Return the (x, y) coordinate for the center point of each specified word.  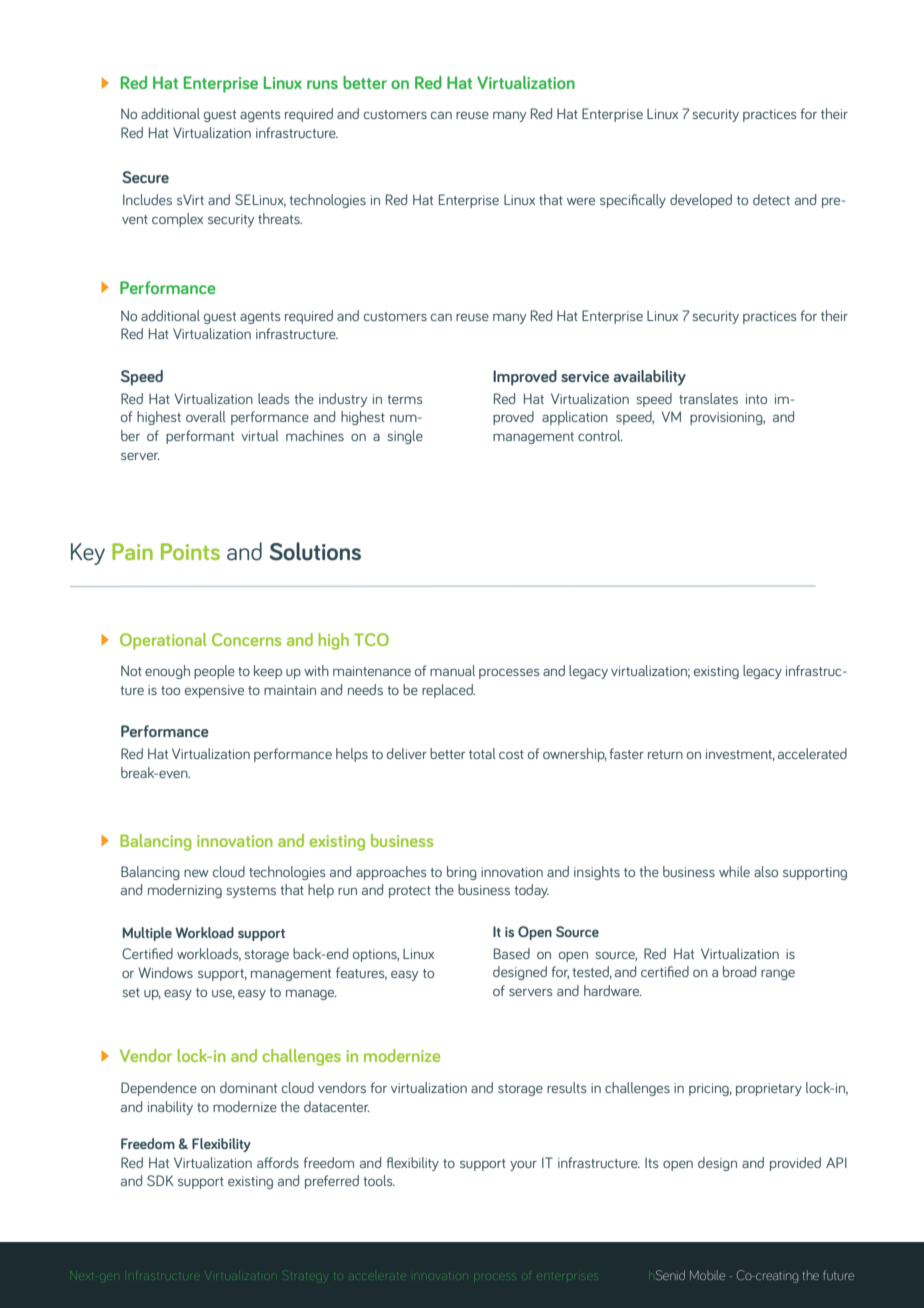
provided (795, 1164)
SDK (160, 1180)
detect (771, 199)
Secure (145, 177)
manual (452, 670)
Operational (163, 641)
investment (740, 755)
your (523, 1166)
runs (322, 84)
